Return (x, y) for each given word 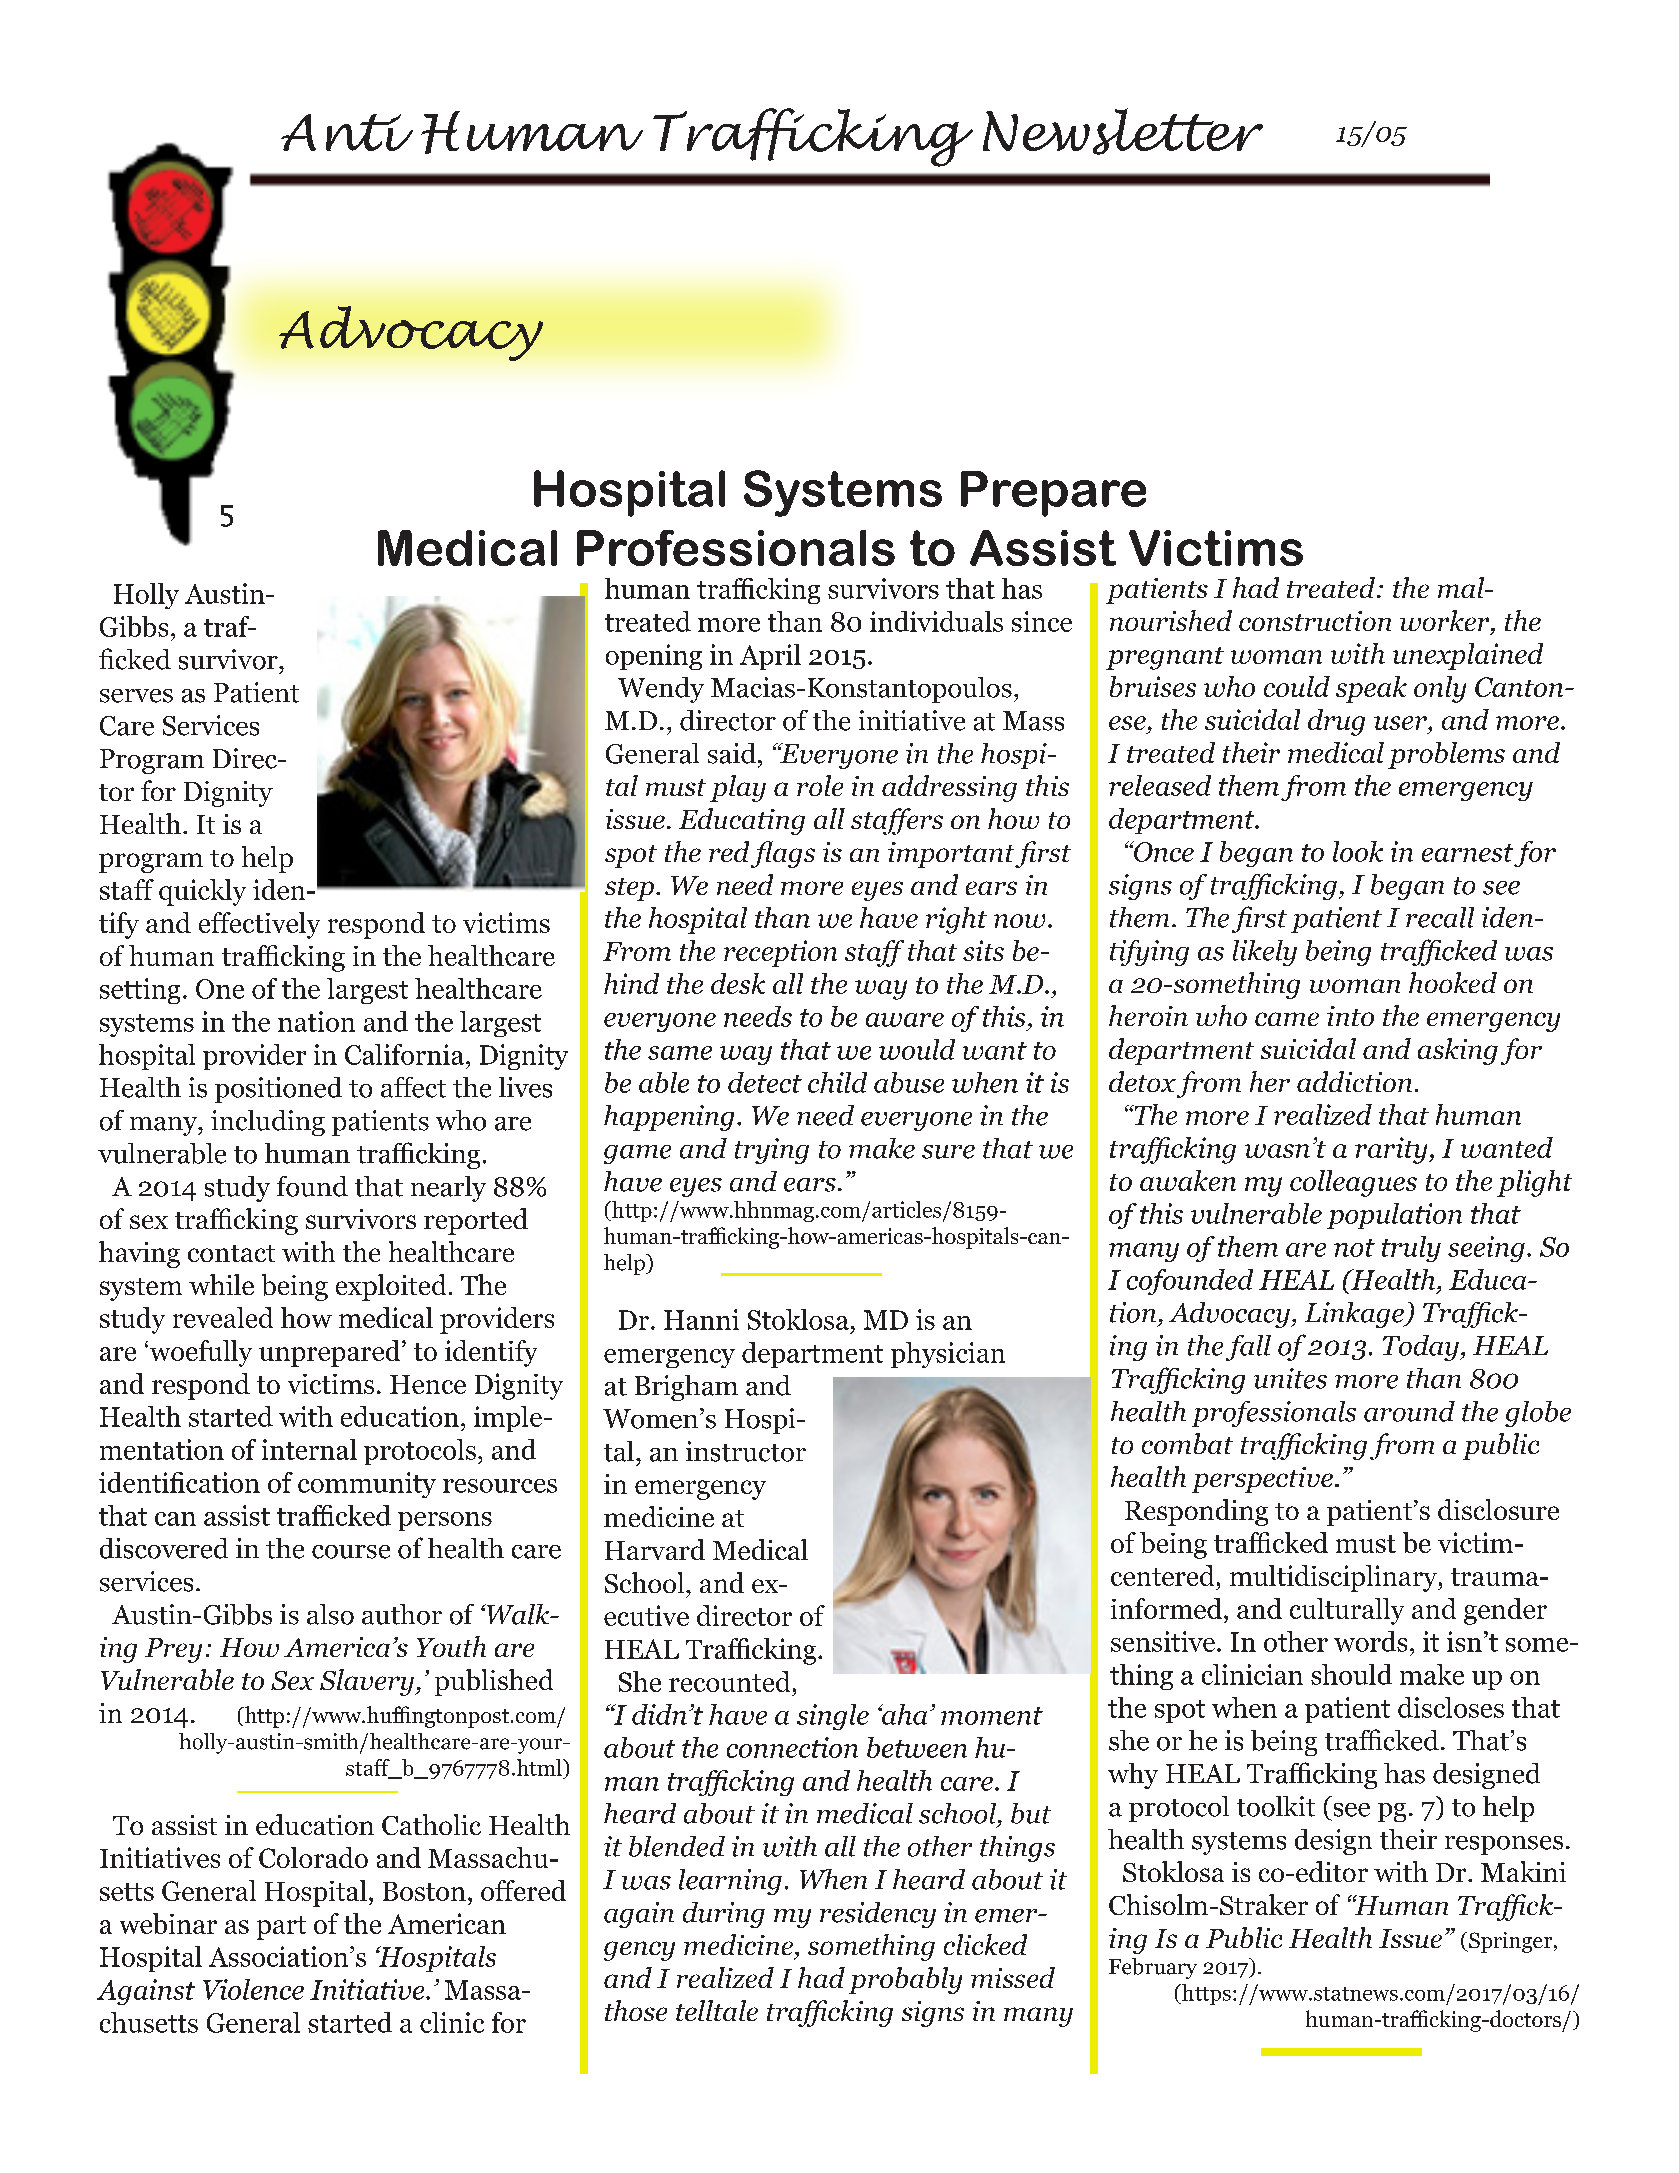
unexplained (1468, 656)
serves (136, 696)
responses (1504, 1845)
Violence (253, 1989)
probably (905, 1980)
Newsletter (1123, 131)
